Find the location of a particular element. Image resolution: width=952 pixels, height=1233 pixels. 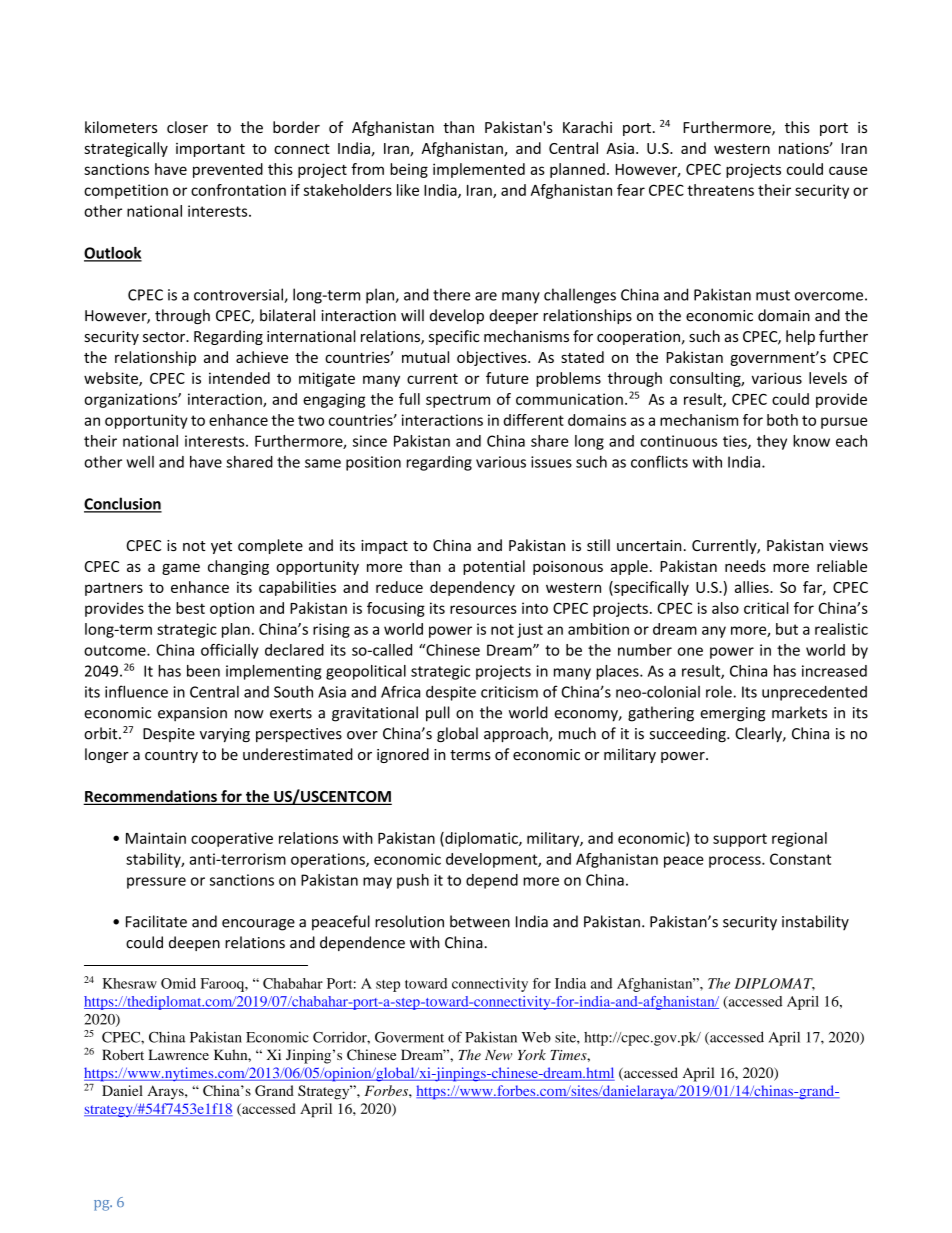

York is located at coordinates (532, 1054).
